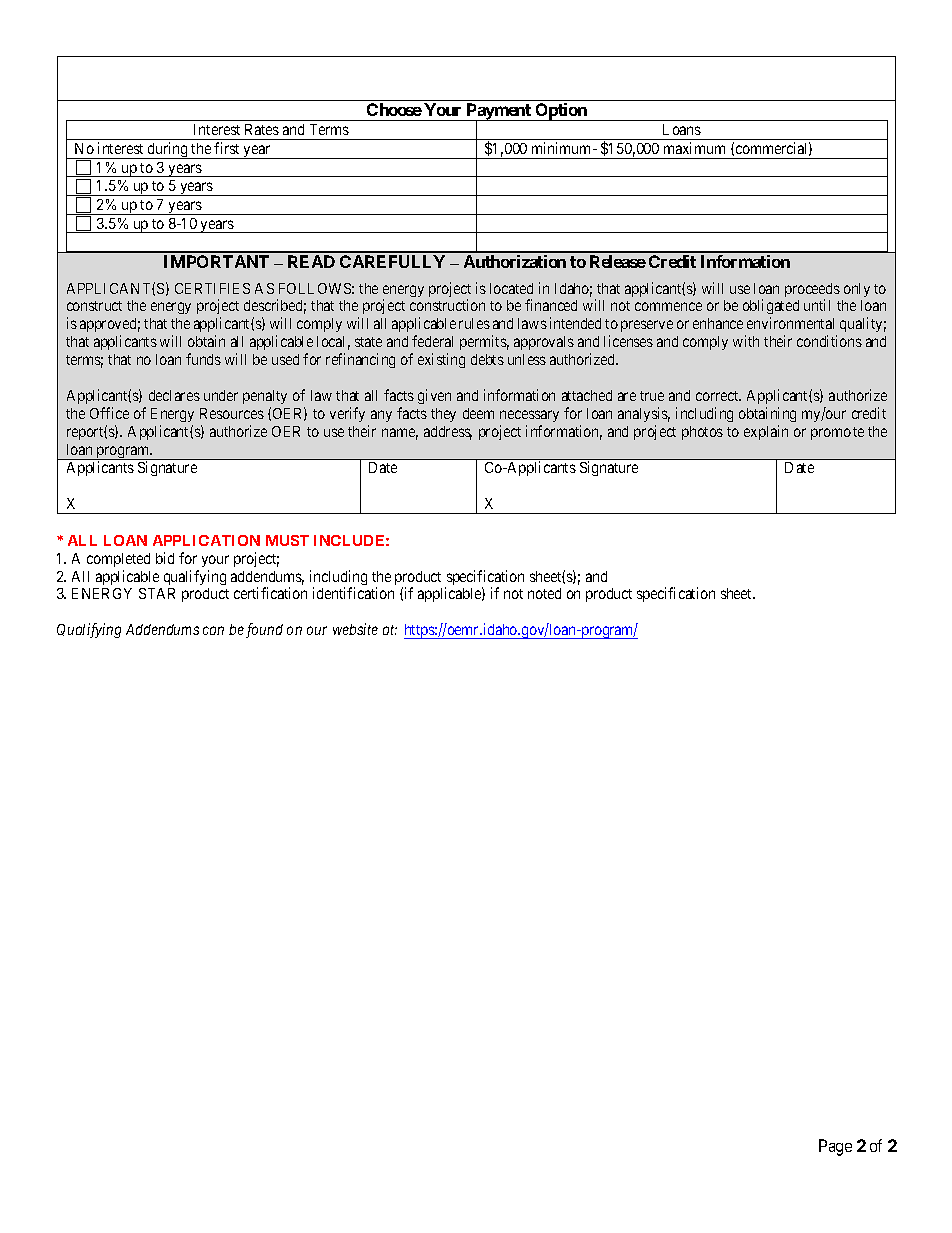  I want to click on website, so click(355, 629).
